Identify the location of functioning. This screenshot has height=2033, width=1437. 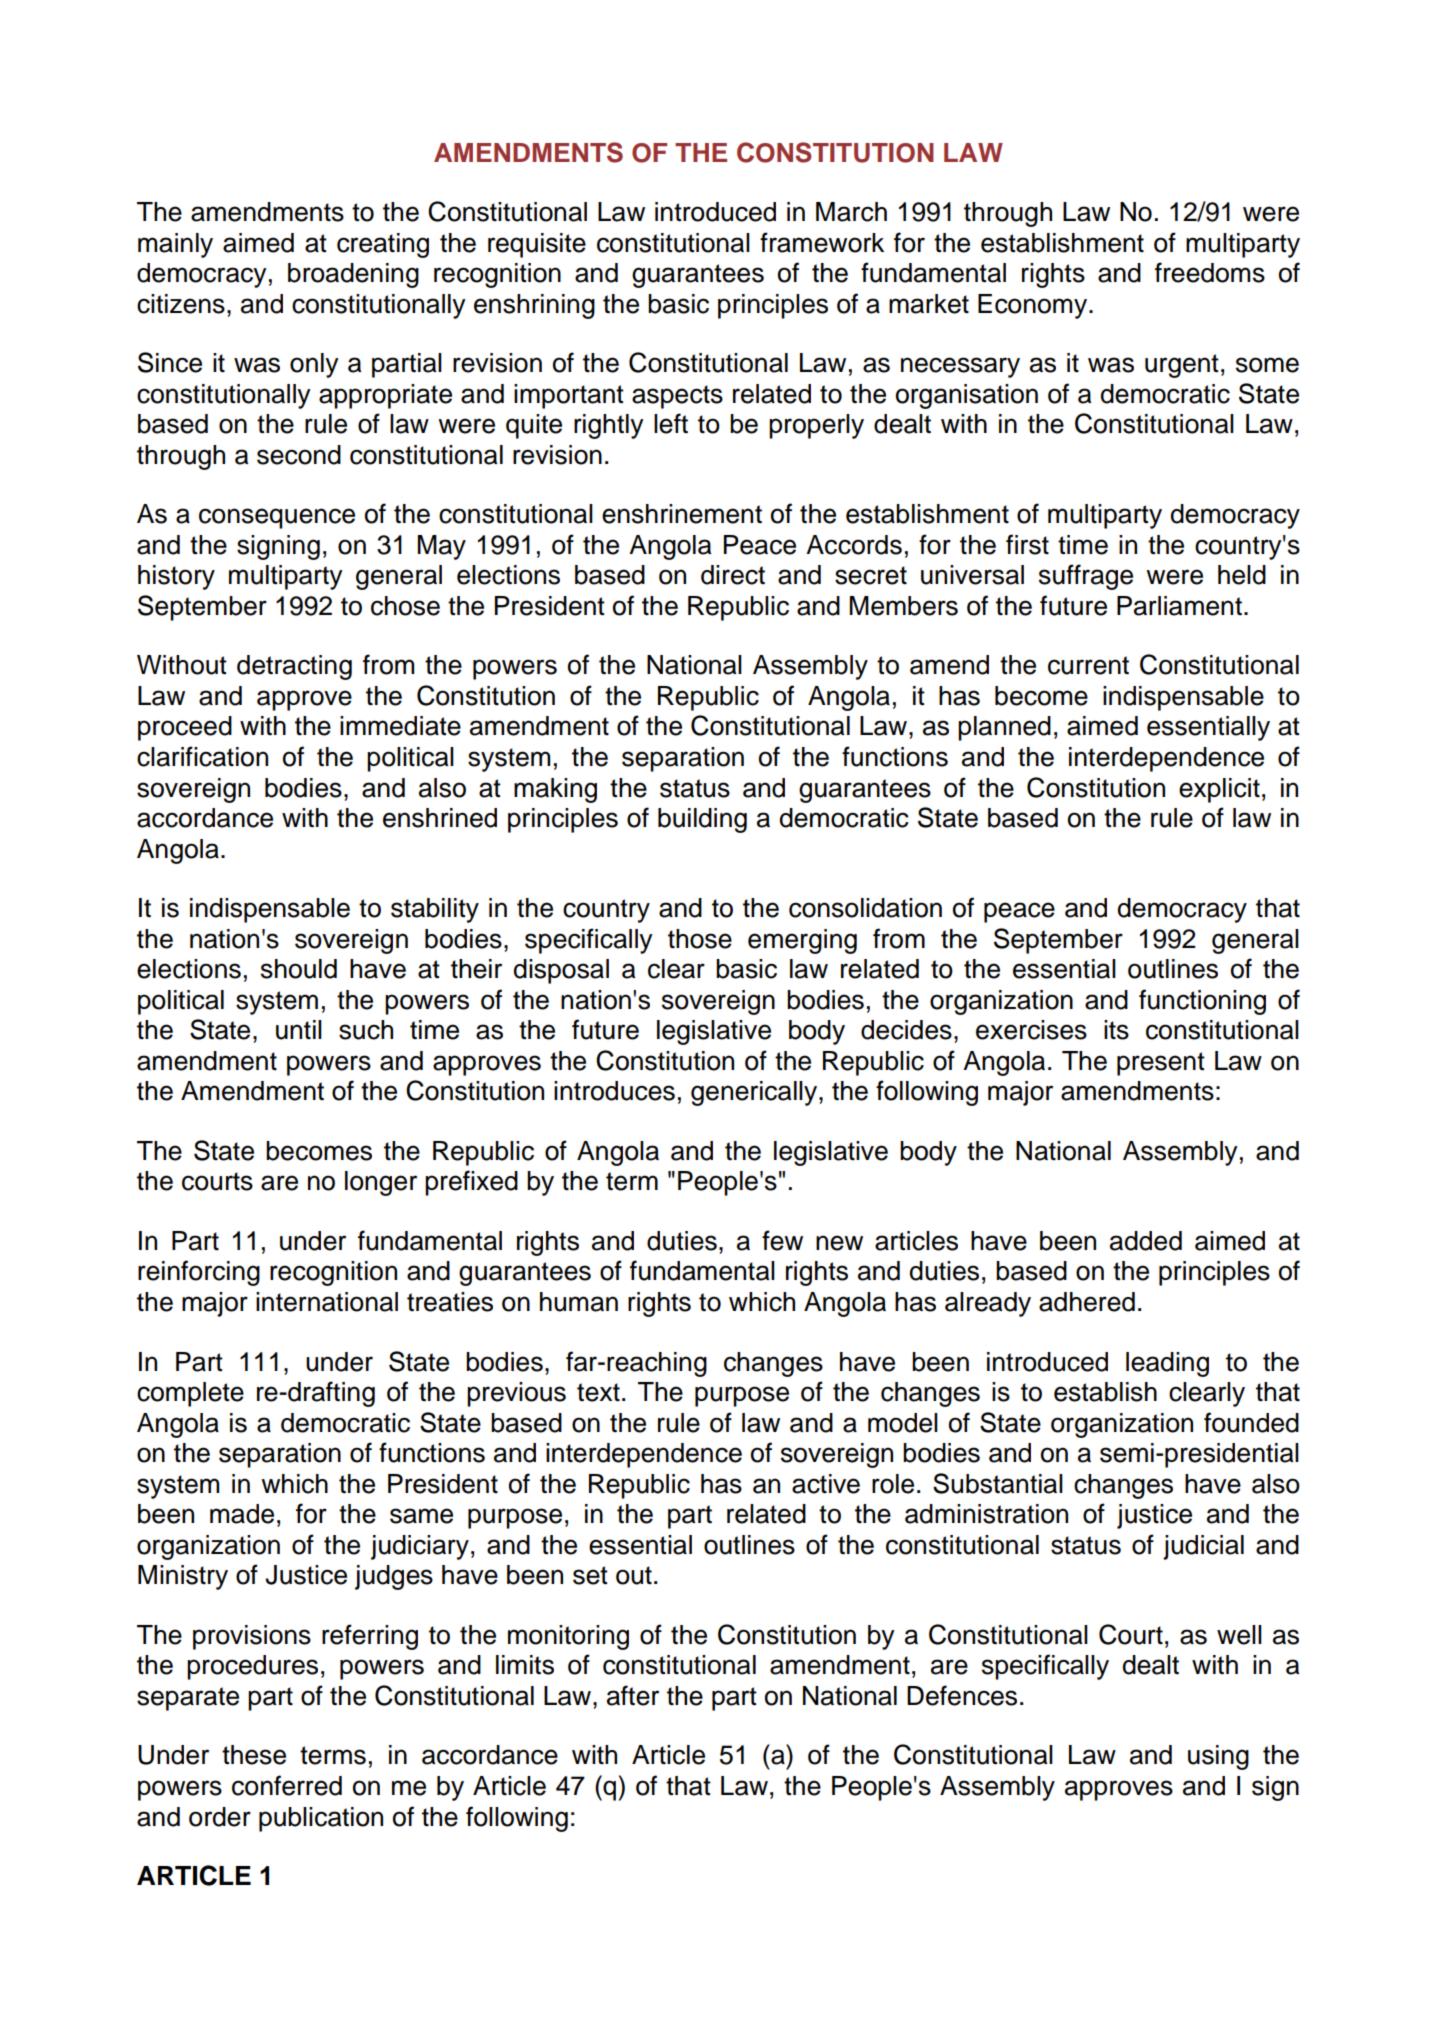
(1202, 1002).
